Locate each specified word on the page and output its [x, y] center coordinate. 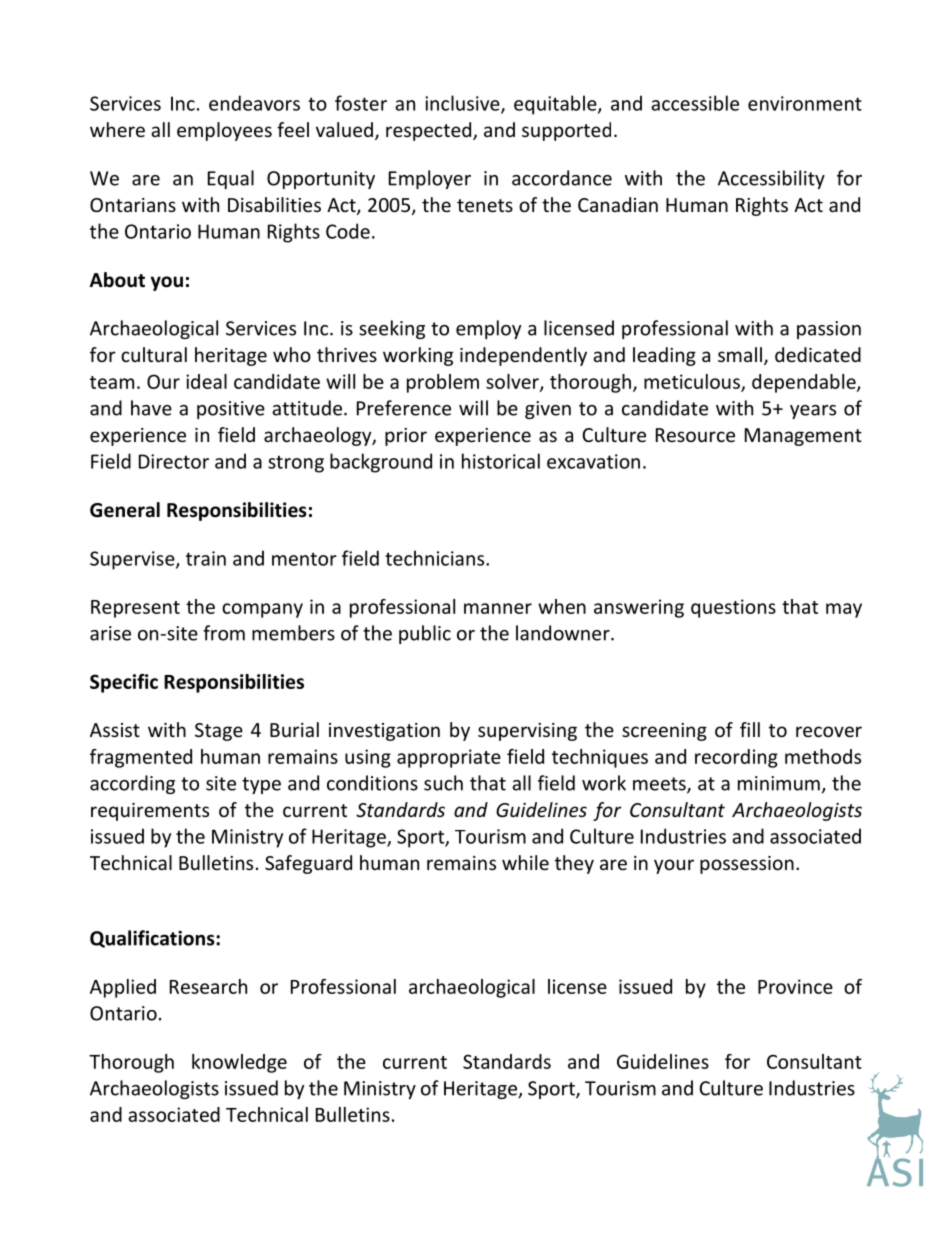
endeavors [254, 103]
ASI [895, 1171]
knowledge [239, 1063]
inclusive [463, 104]
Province [795, 986]
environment [805, 103]
